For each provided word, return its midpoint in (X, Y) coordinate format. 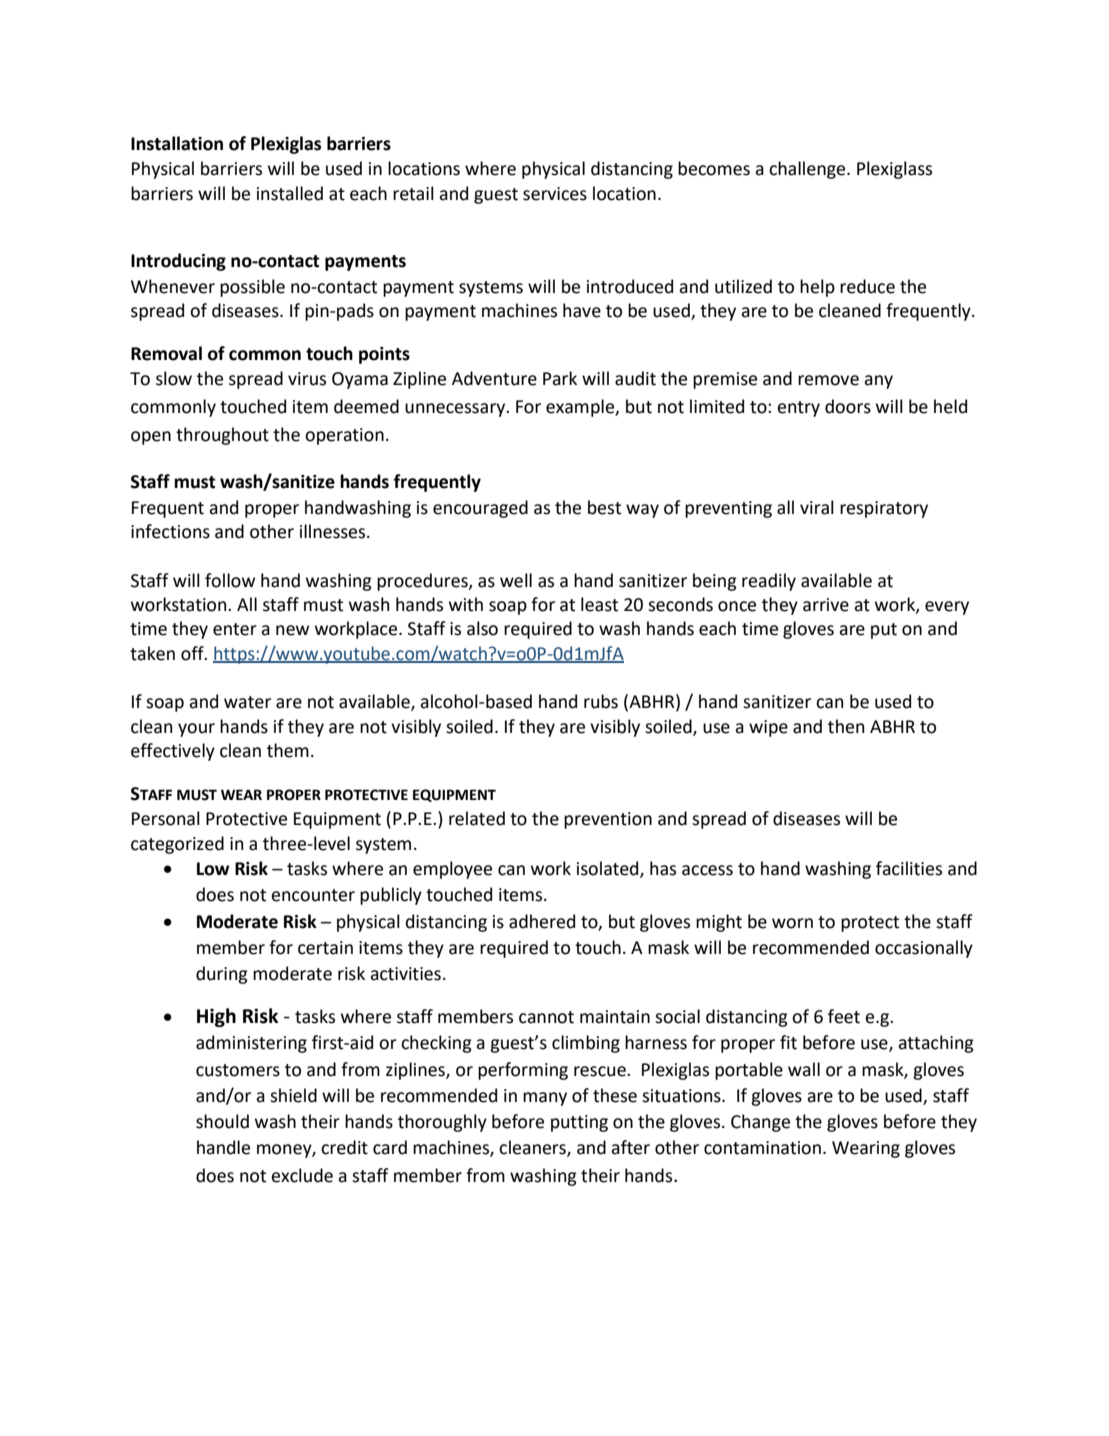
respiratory (884, 509)
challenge (808, 170)
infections (170, 531)
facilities (909, 868)
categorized (177, 845)
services (555, 194)
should (222, 1121)
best (604, 507)
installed (290, 193)
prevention (608, 820)
